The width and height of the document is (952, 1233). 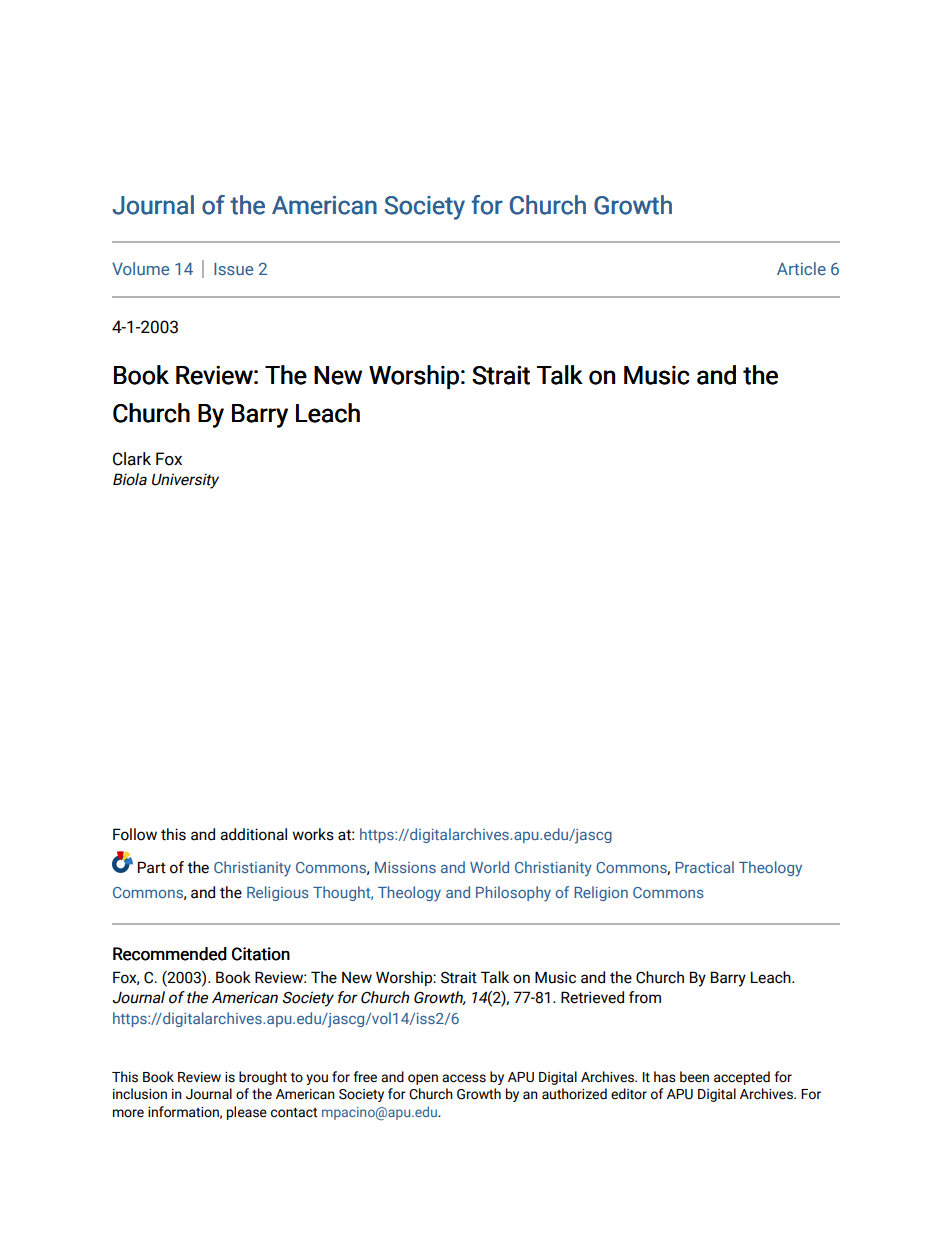 I want to click on works, so click(x=313, y=834).
